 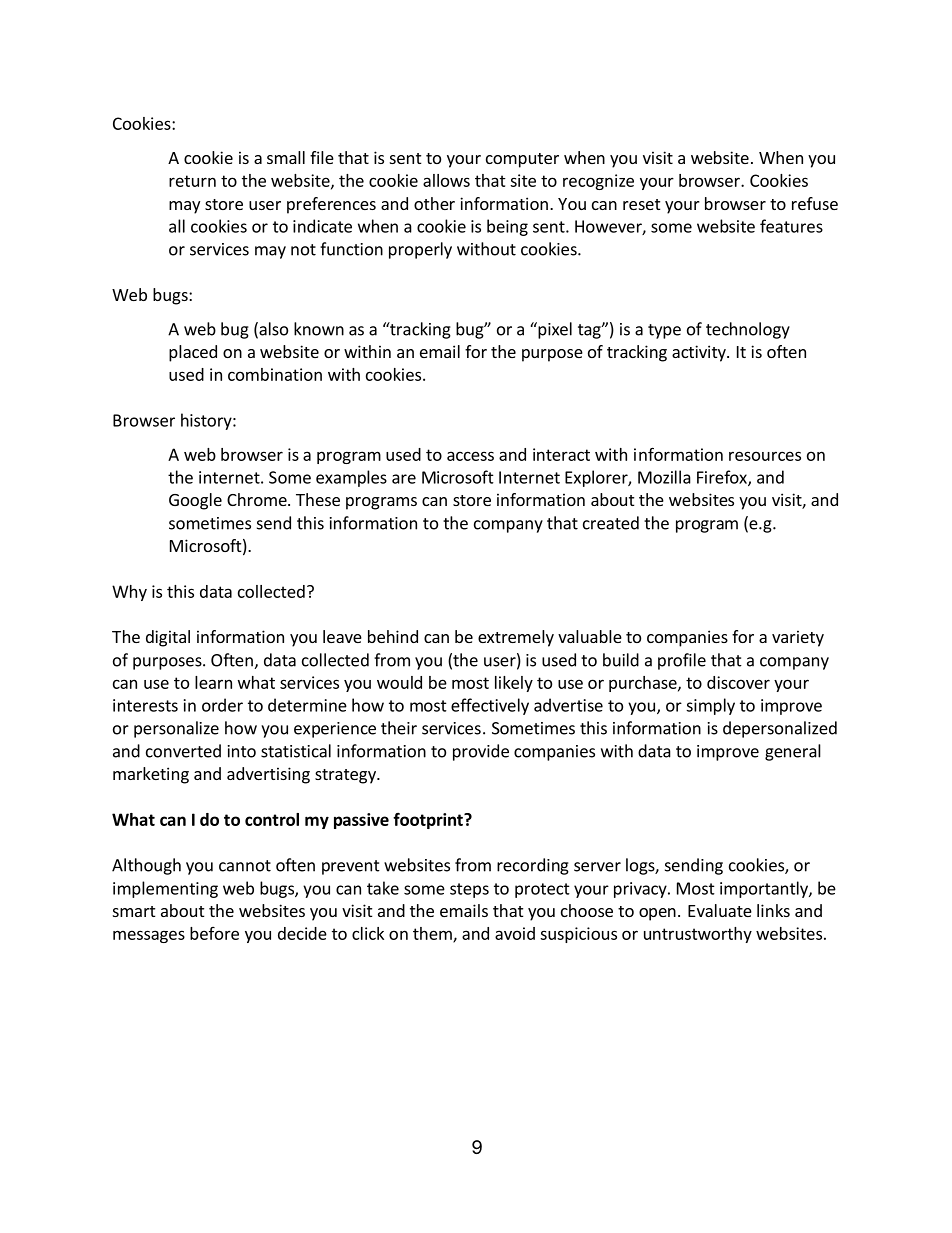 What do you see at coordinates (446, 180) in the screenshot?
I see `allows` at bounding box center [446, 180].
